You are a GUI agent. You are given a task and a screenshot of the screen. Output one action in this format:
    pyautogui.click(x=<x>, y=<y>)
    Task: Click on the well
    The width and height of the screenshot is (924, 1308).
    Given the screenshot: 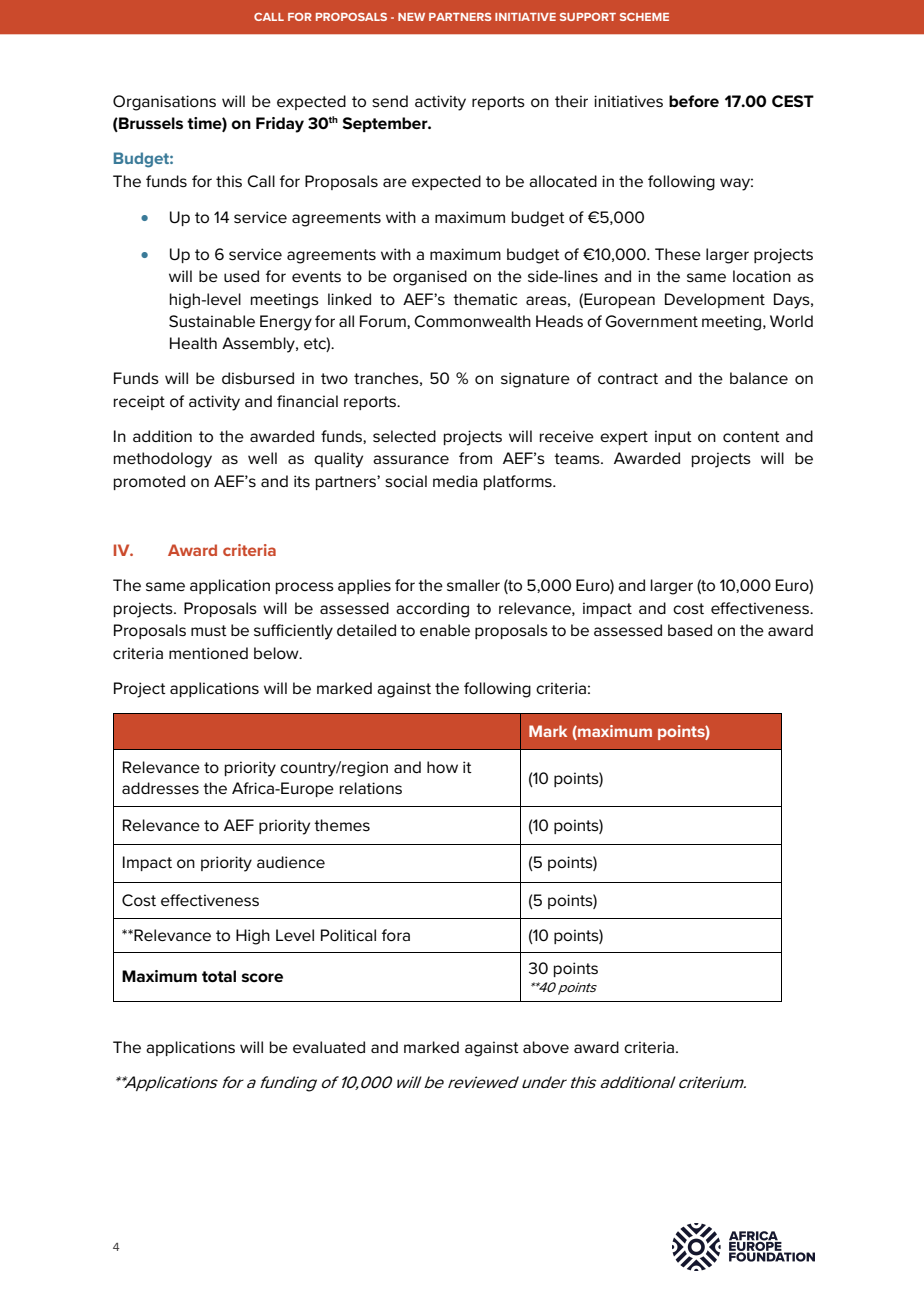 What is the action you would take?
    pyautogui.click(x=262, y=458)
